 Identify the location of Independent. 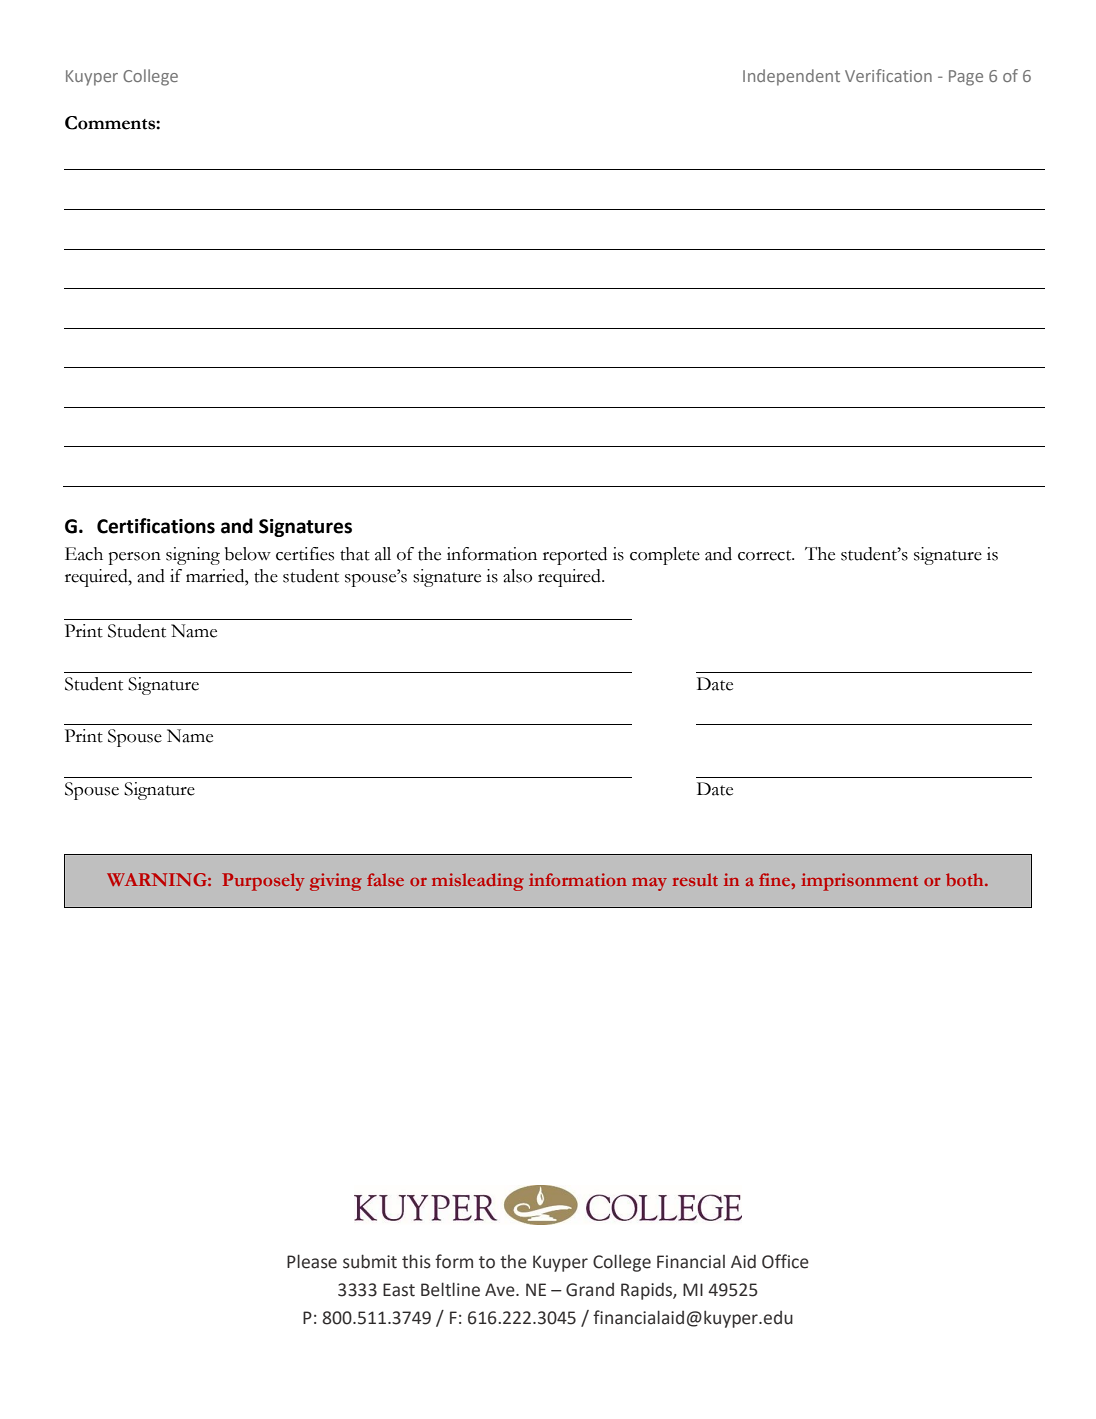
(791, 77).
